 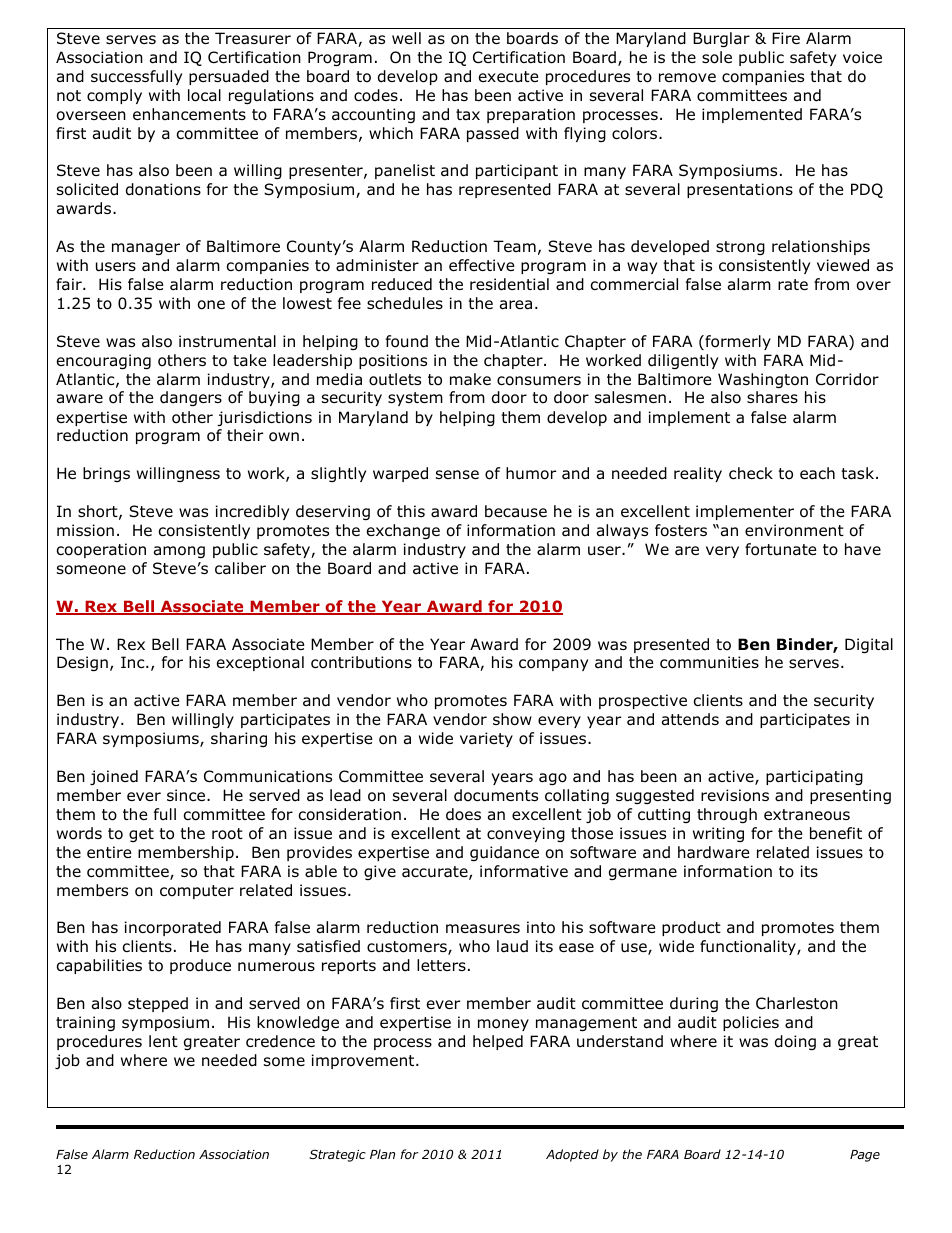 What do you see at coordinates (786, 38) in the screenshot?
I see `Fire` at bounding box center [786, 38].
